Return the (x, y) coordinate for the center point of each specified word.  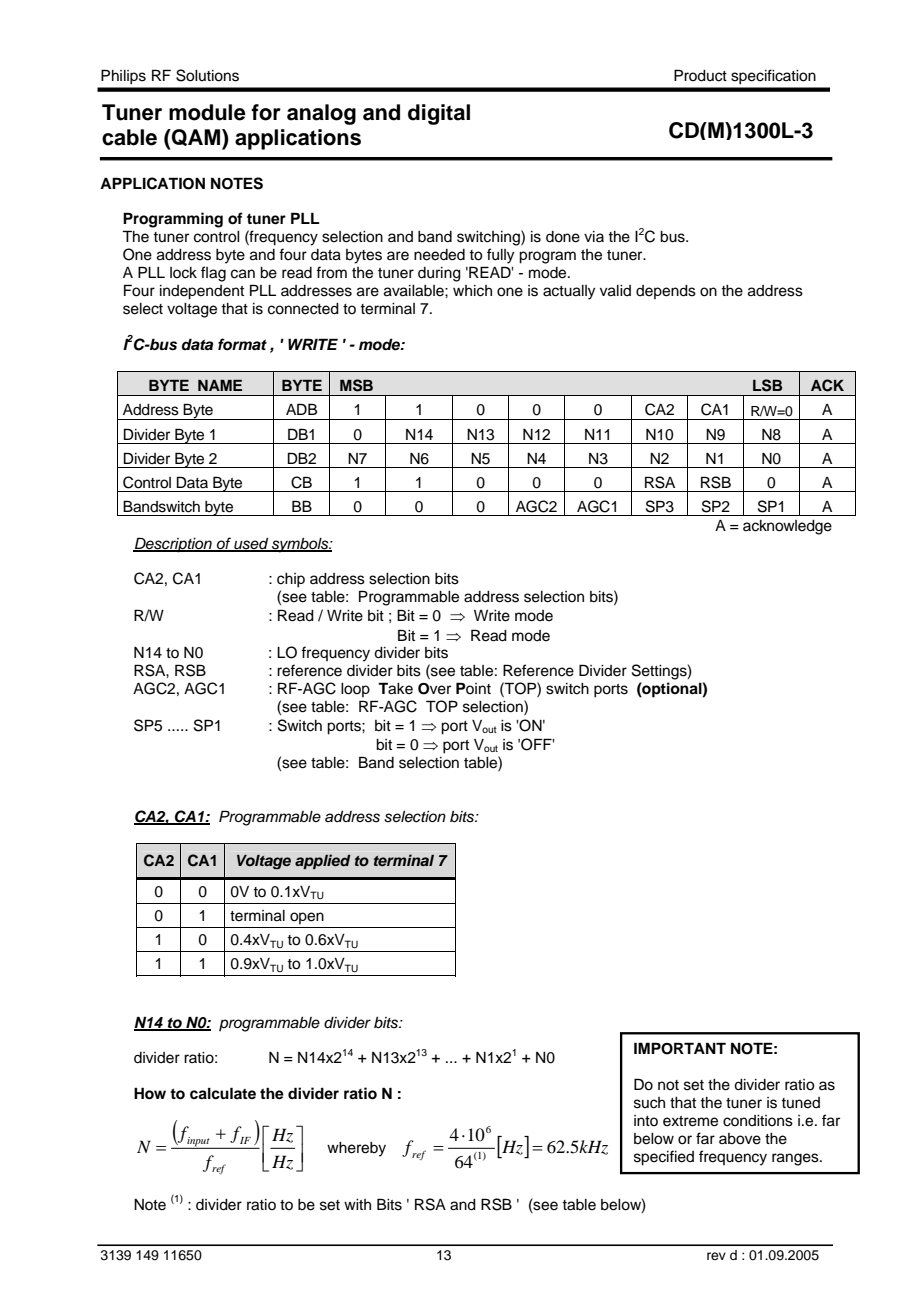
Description (173, 545)
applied (323, 861)
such (649, 1103)
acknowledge (787, 527)
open (307, 918)
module (207, 112)
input (198, 1142)
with (357, 1204)
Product (700, 75)
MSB (356, 385)
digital (439, 114)
